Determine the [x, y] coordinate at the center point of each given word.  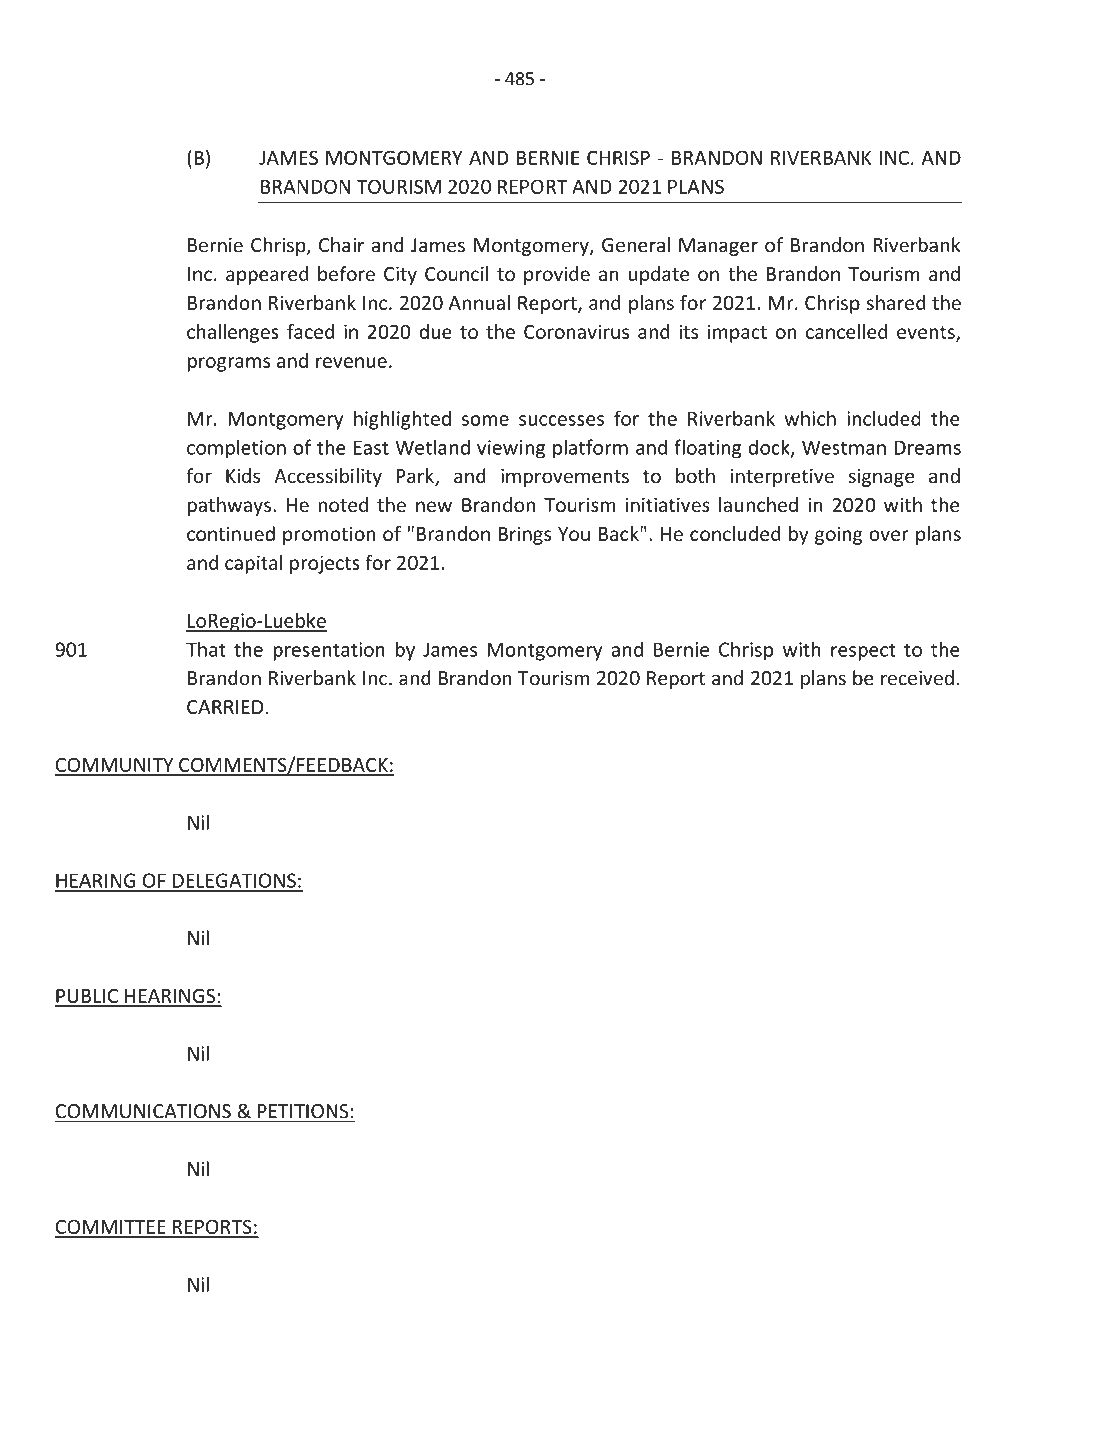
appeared [267, 275]
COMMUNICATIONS [144, 1112]
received [917, 678]
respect [863, 652]
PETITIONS [303, 1112]
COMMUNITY [115, 766]
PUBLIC [87, 997]
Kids [243, 475]
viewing [511, 449]
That [206, 649]
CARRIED [225, 707]
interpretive [782, 478]
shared [896, 302]
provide [557, 275]
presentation [329, 651]
